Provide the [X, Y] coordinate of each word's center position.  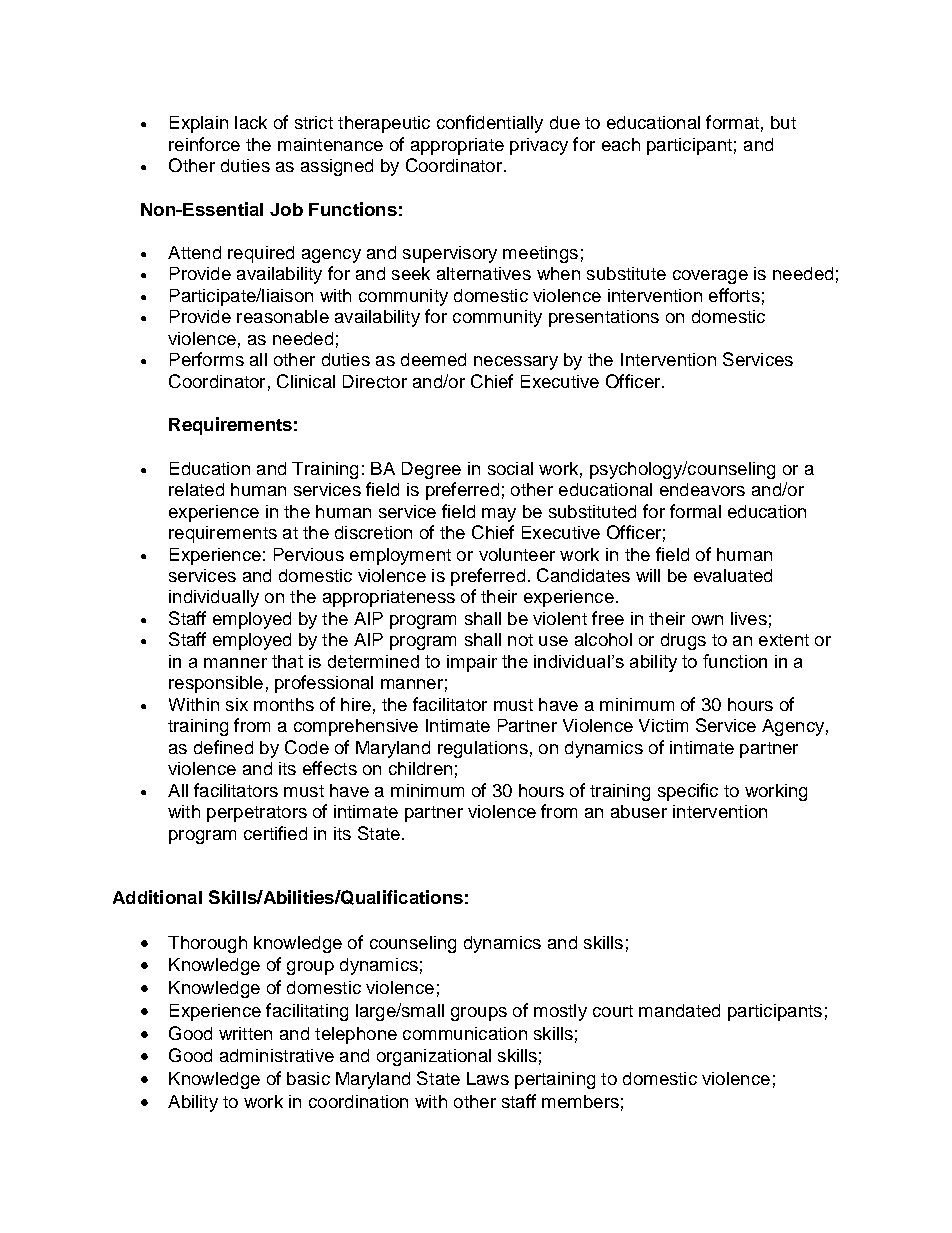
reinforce [204, 144]
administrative [277, 1055]
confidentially [490, 124]
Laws [488, 1078]
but [783, 122]
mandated [679, 1010]
